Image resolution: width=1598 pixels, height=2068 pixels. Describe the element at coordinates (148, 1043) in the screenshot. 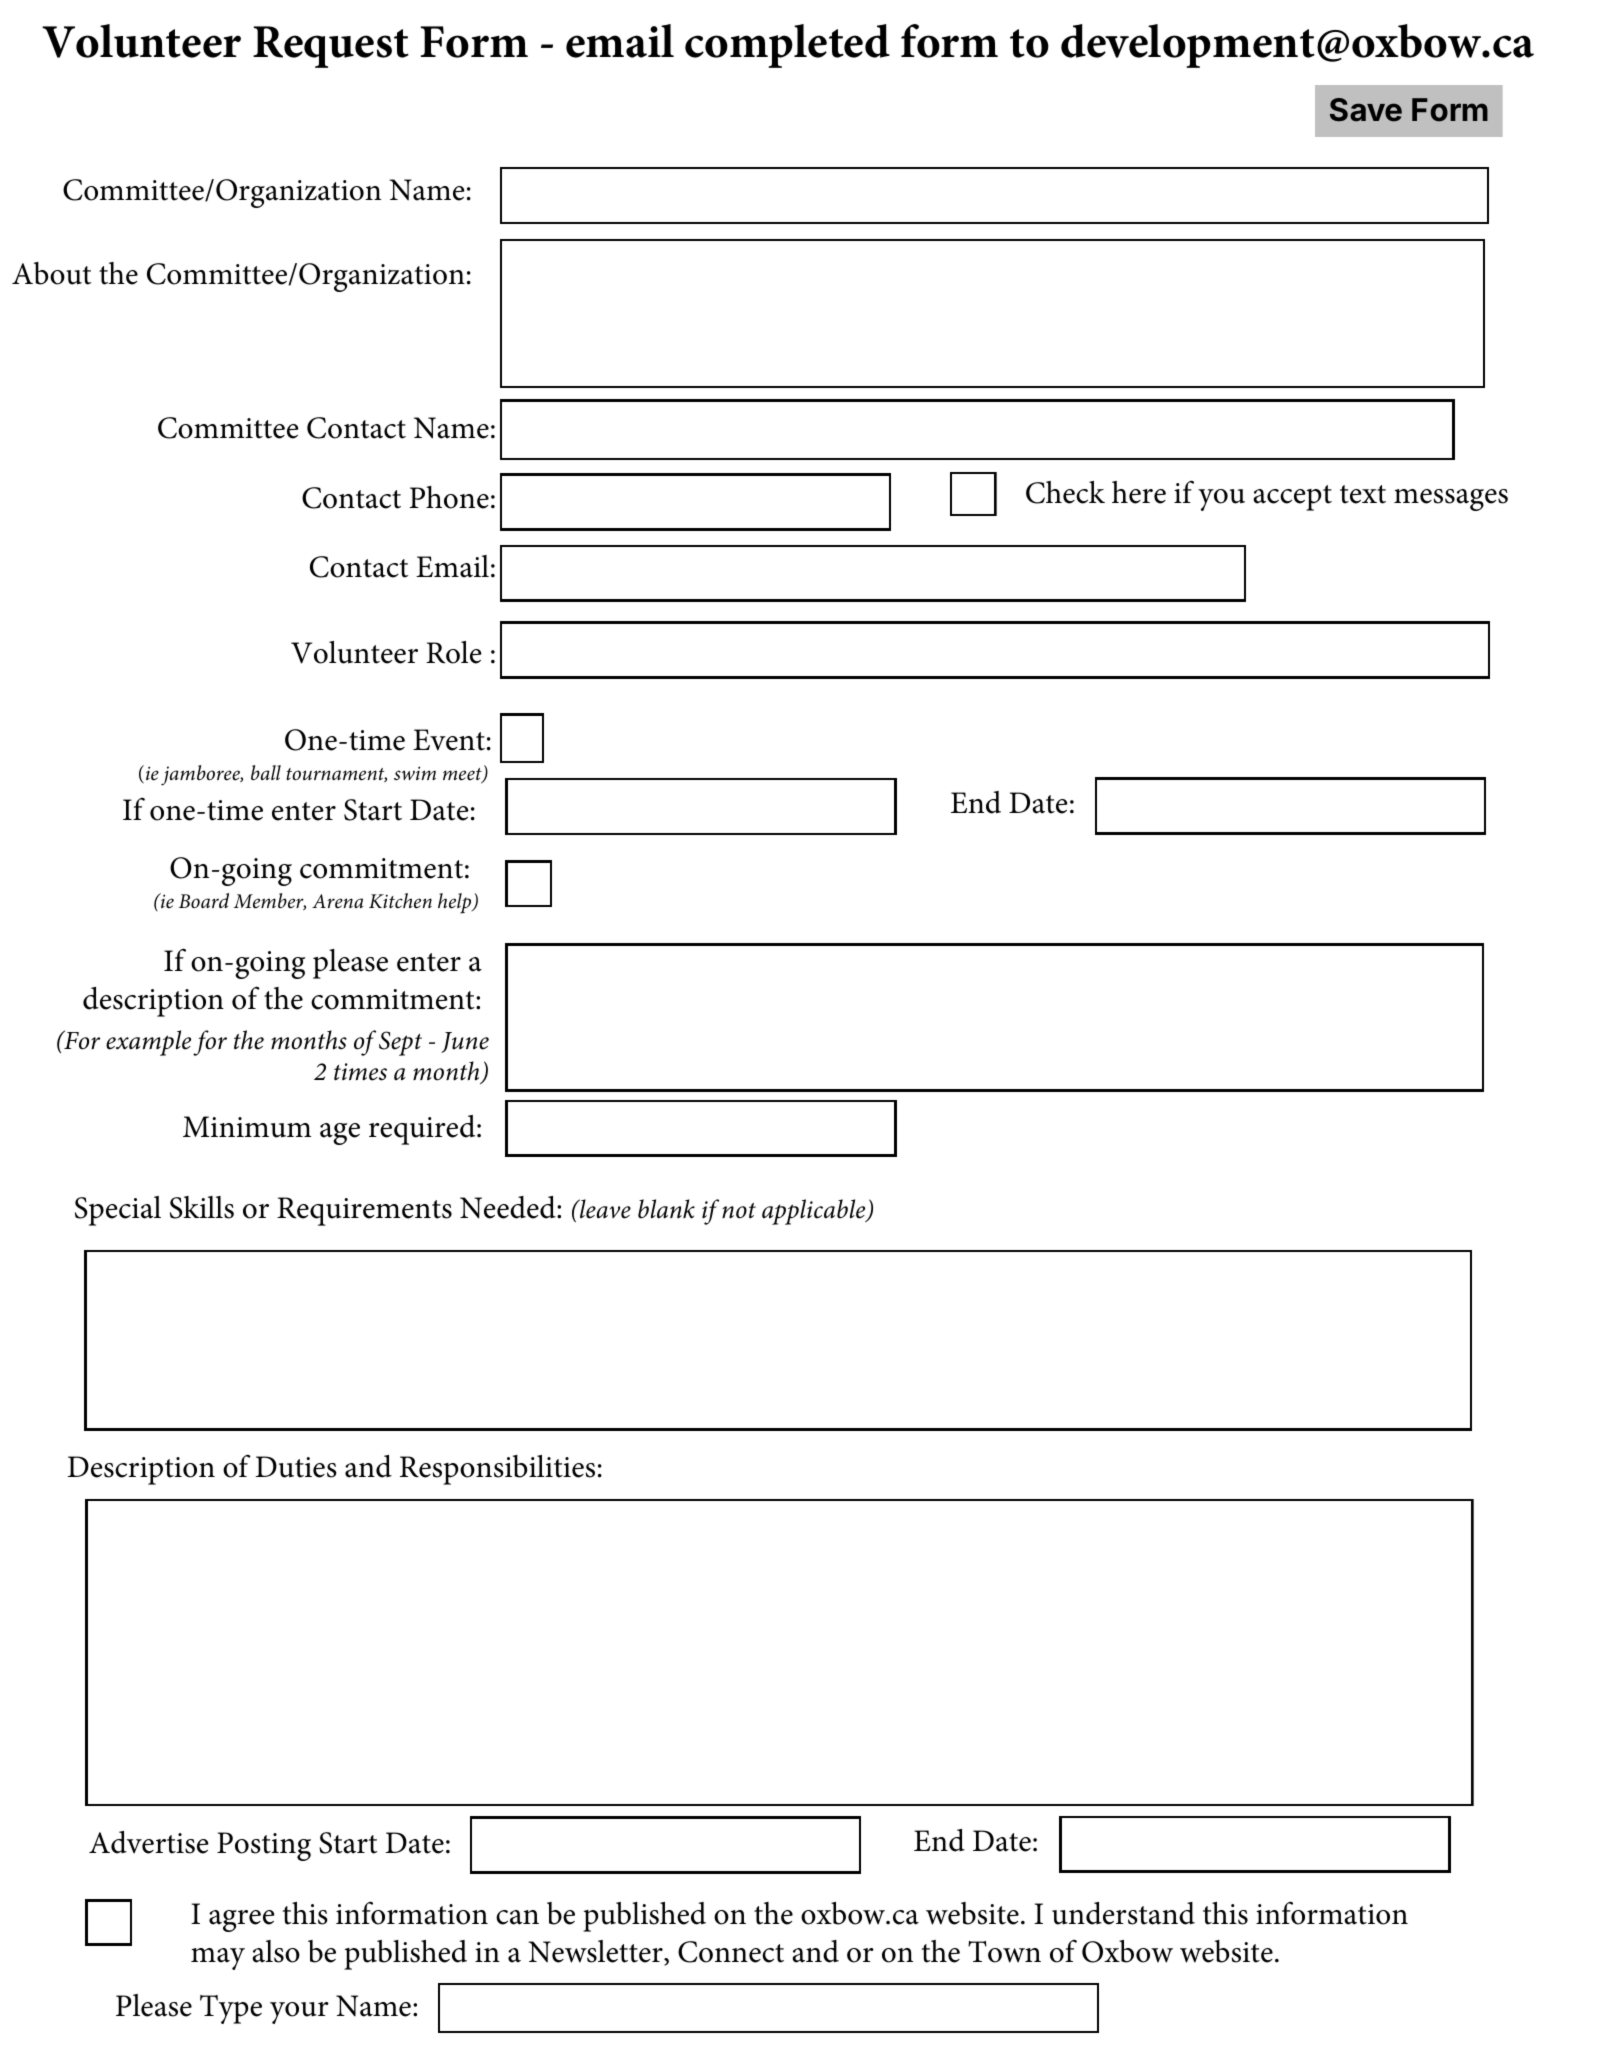

I see `example` at that location.
